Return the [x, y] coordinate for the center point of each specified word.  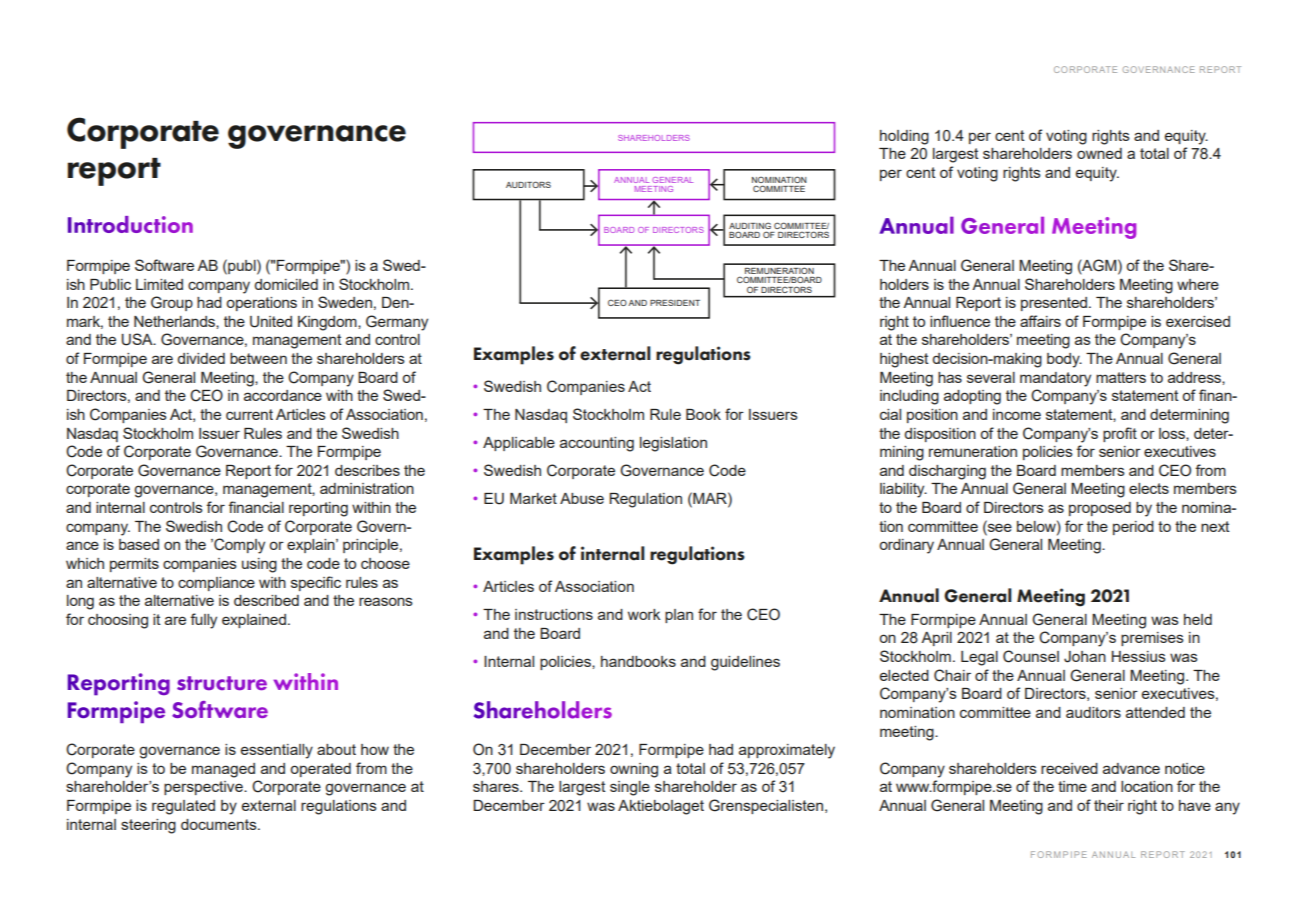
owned [1099, 153]
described [266, 600]
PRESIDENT [675, 302]
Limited [159, 284]
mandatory [1055, 379]
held [1198, 619]
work [644, 614]
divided [201, 358]
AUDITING [750, 225]
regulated [183, 807]
